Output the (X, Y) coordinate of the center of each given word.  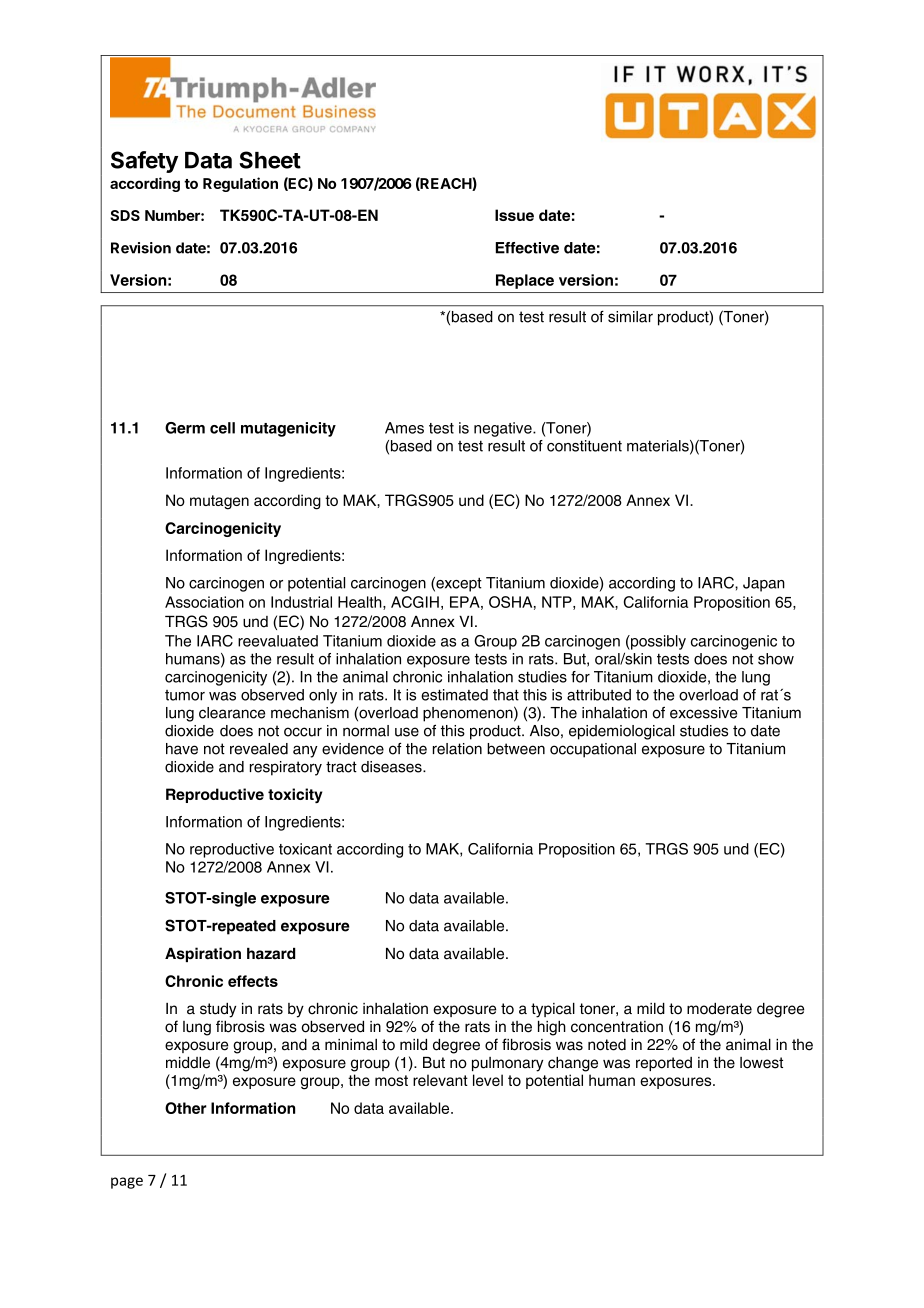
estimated (454, 695)
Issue (514, 215)
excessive (703, 713)
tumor (185, 695)
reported (664, 1064)
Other (186, 1108)
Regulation (240, 184)
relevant (440, 1080)
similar (630, 317)
